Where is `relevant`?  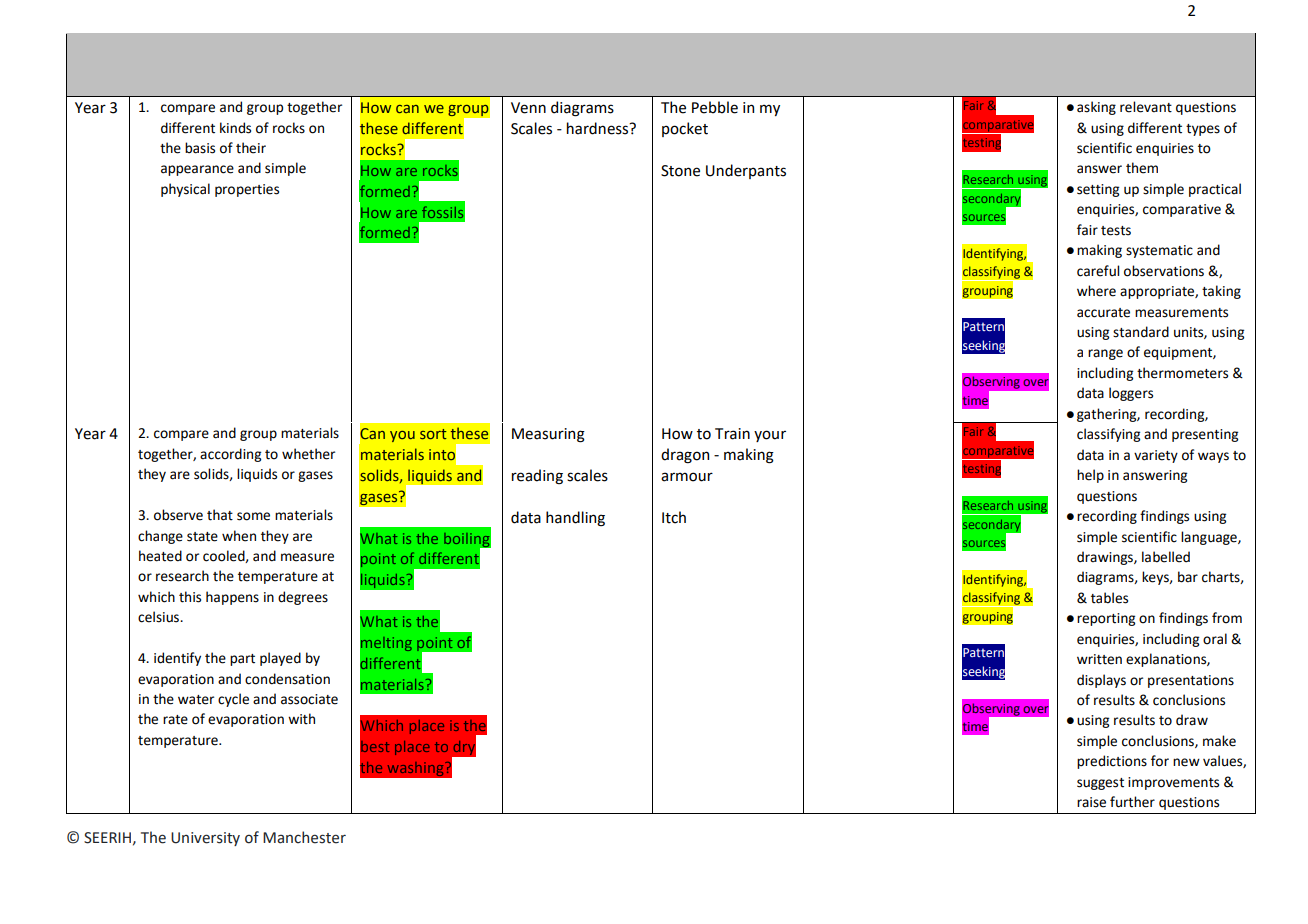 relevant is located at coordinates (1146, 107).
